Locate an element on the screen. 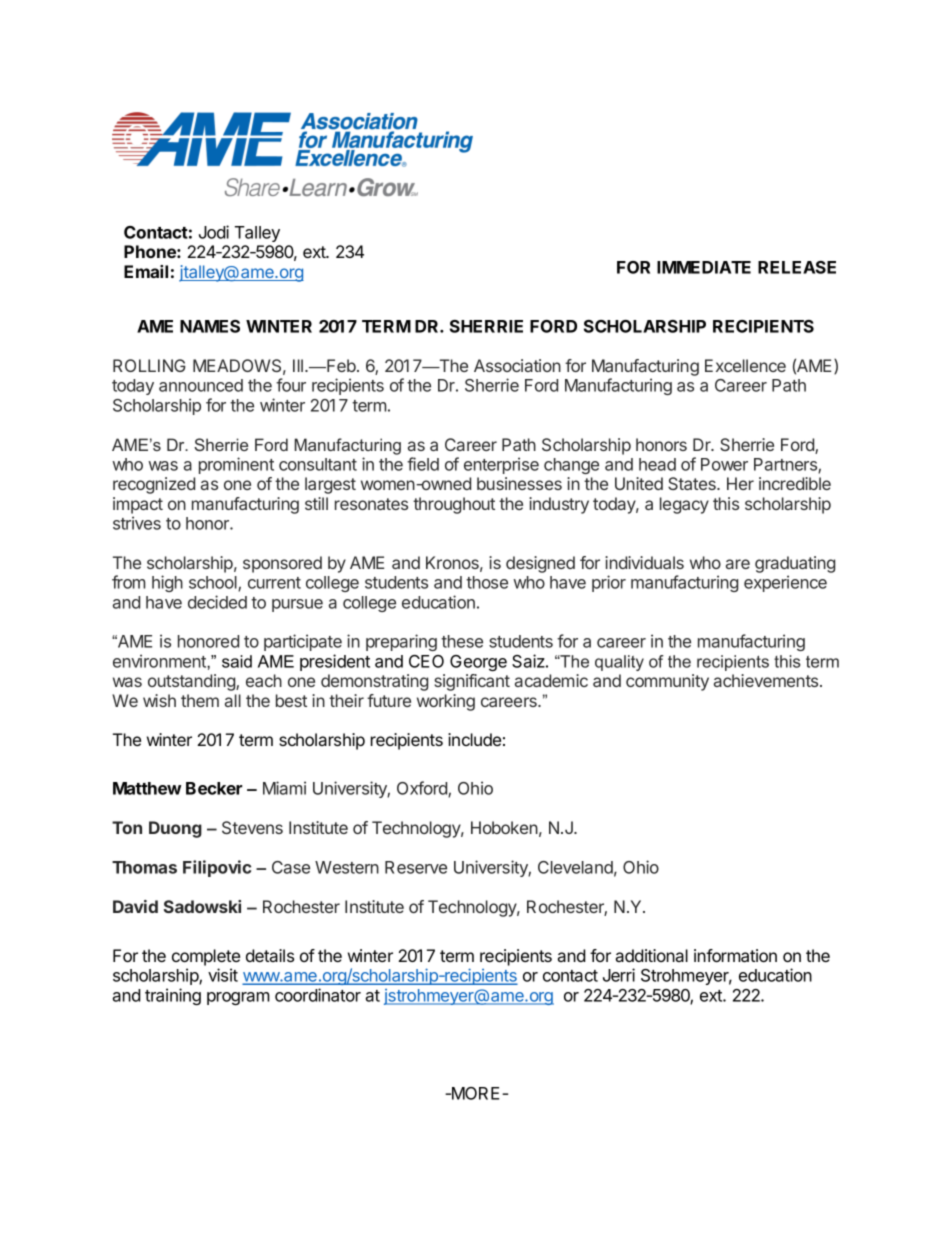 The image size is (952, 1233). coordinator is located at coordinates (318, 995).
